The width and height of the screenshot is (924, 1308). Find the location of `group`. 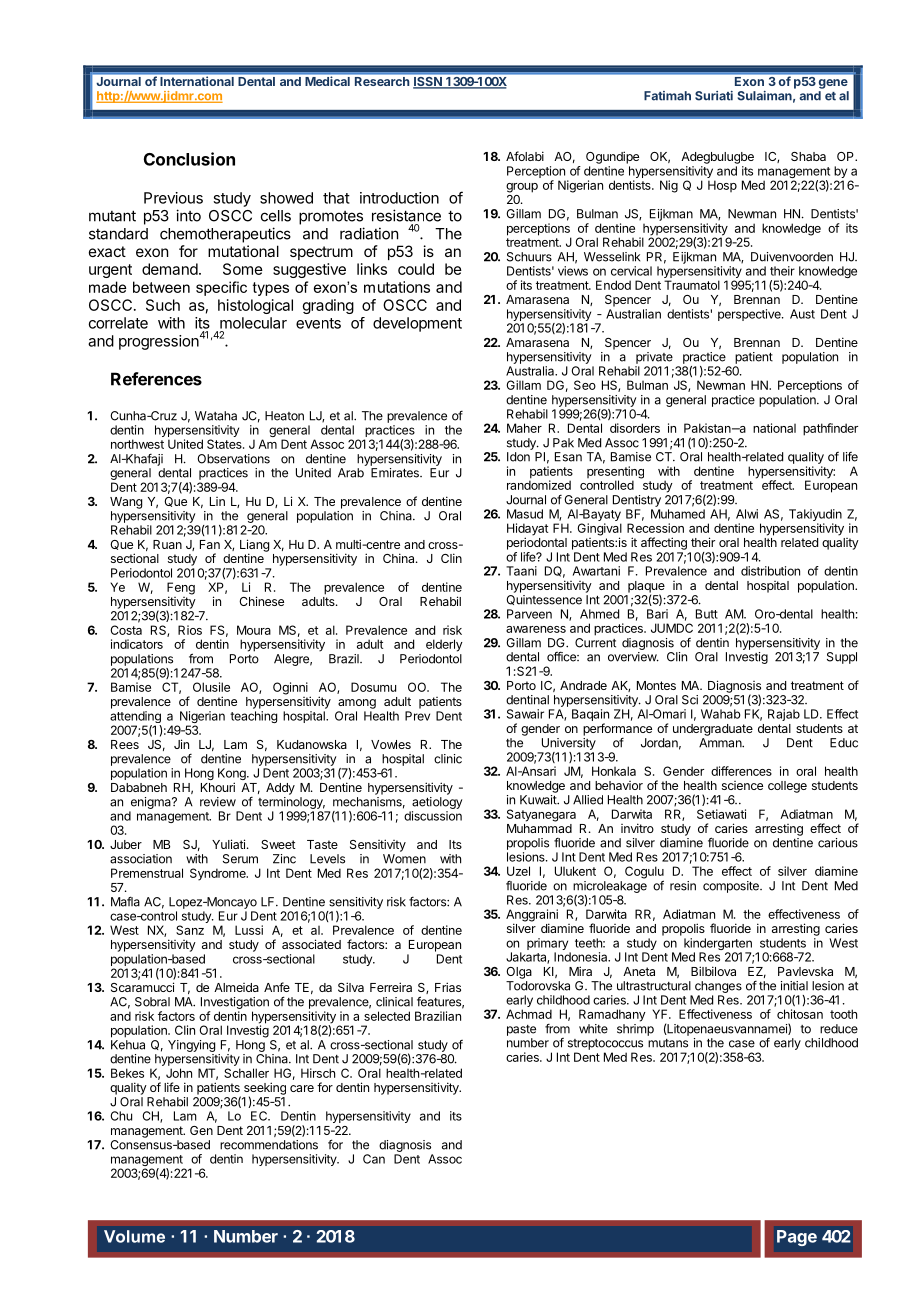

group is located at coordinates (522, 188).
